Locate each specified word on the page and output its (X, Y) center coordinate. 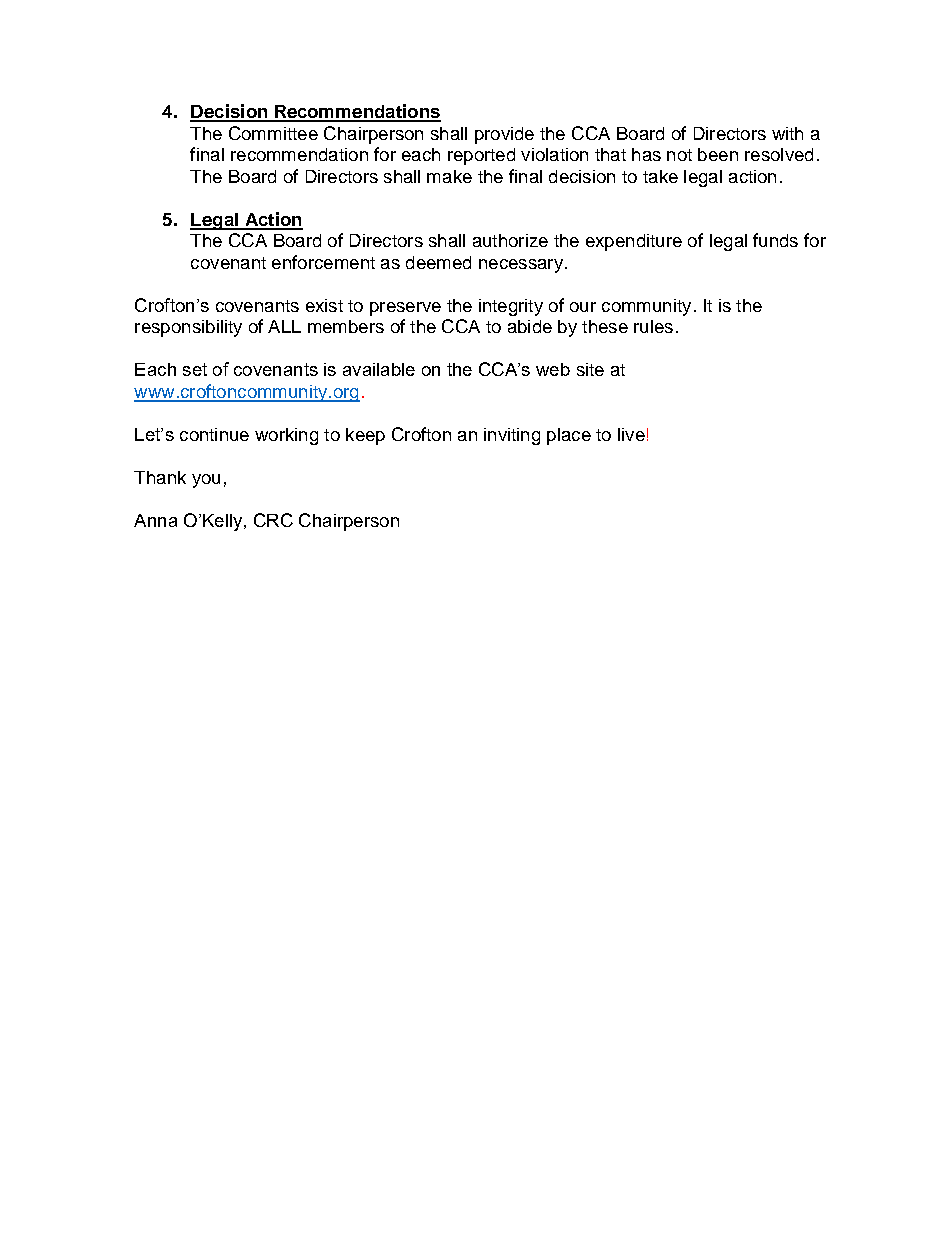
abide (530, 326)
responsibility (188, 328)
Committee (273, 133)
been (718, 154)
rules (653, 326)
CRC (273, 520)
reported (481, 156)
